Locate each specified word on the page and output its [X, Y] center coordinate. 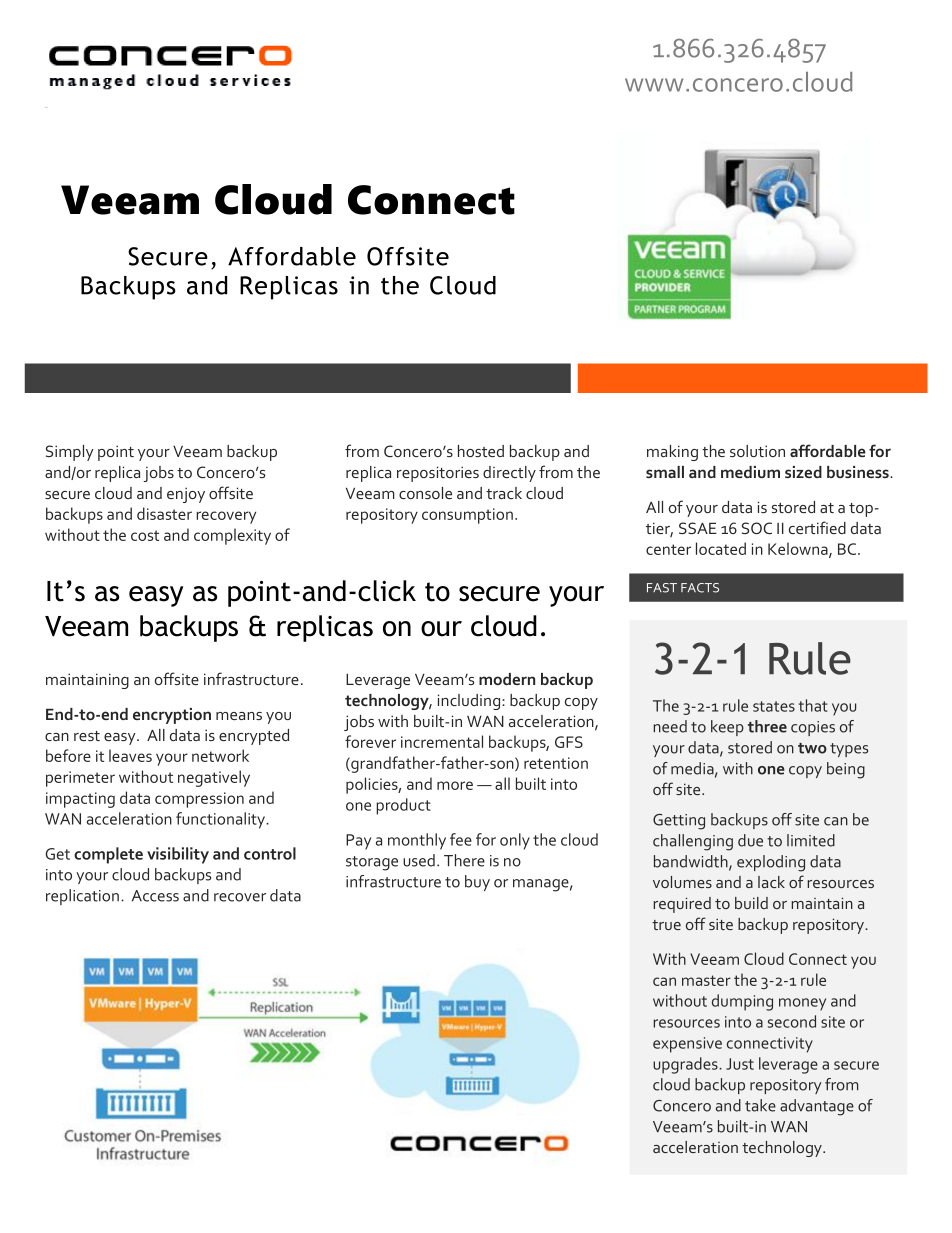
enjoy [186, 495]
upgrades [686, 1065]
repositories [438, 474]
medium [750, 472]
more [455, 785]
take [760, 1105]
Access [155, 896]
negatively [214, 778]
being [846, 770]
